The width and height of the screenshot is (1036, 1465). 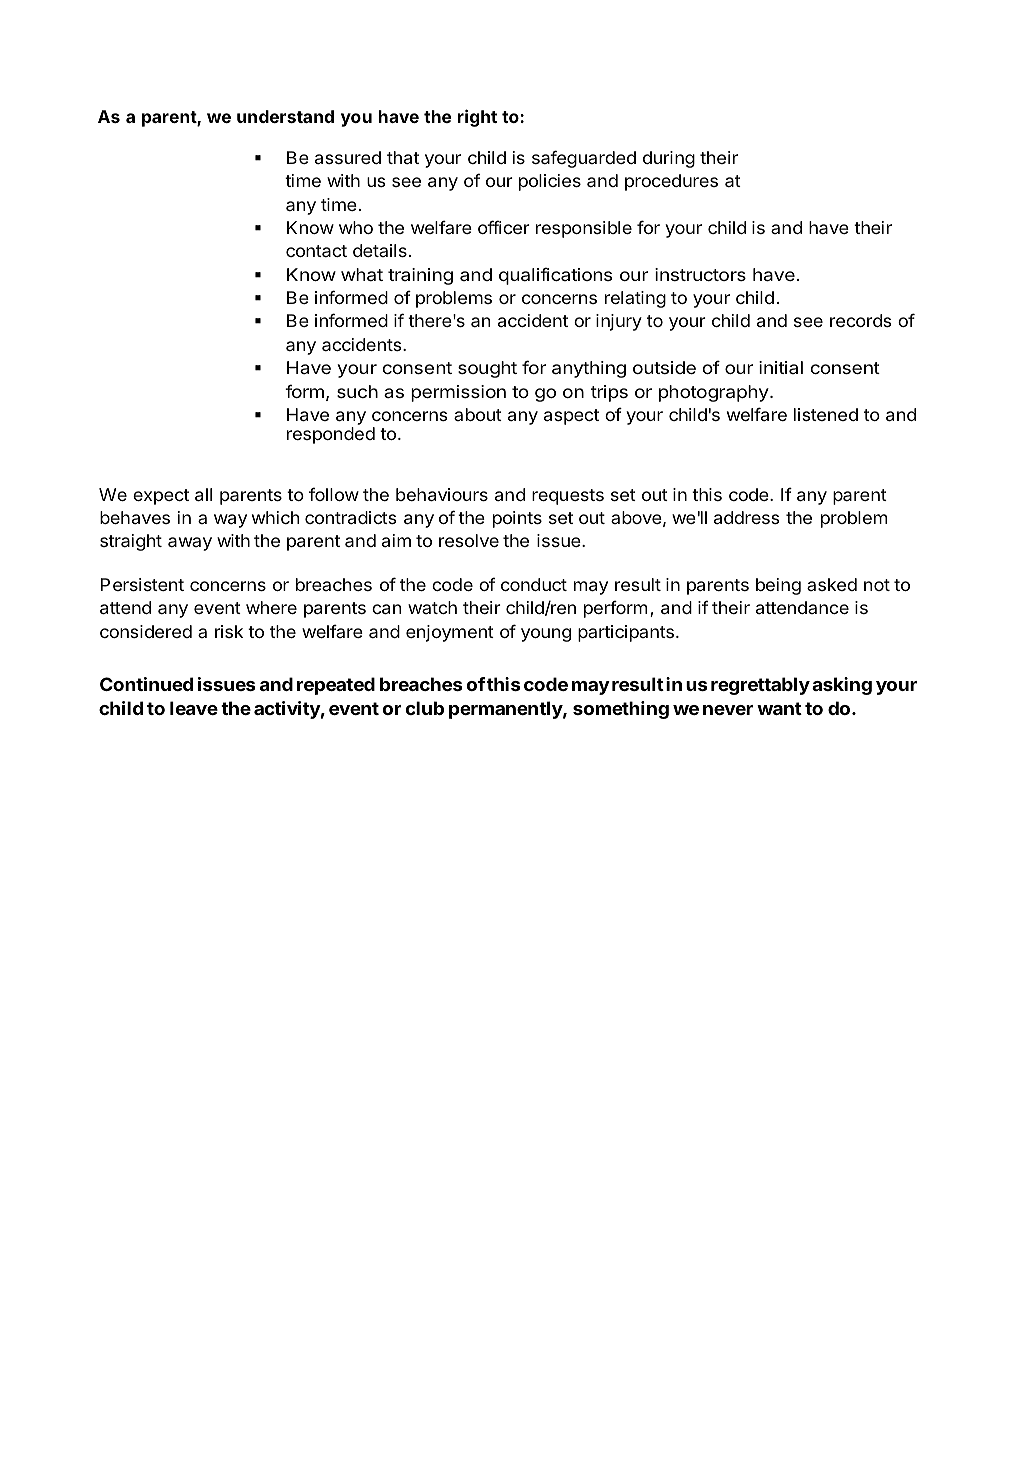 What do you see at coordinates (669, 159) in the screenshot?
I see `during` at bounding box center [669, 159].
